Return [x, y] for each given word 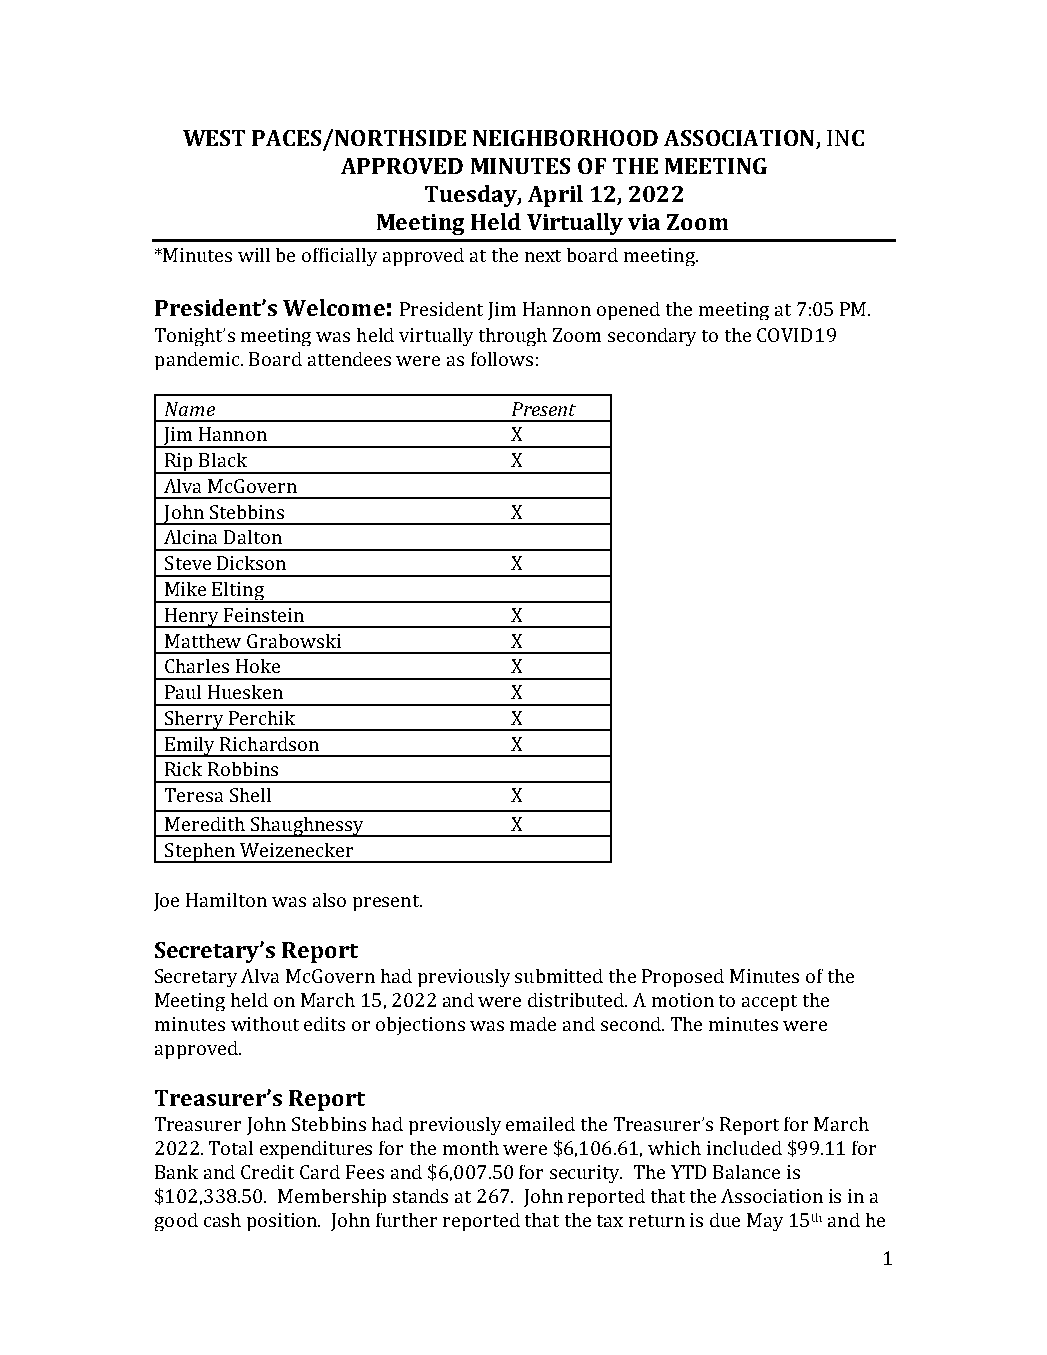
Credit [267, 1172]
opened [628, 311]
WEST [214, 138]
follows [502, 359]
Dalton [253, 537]
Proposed [683, 978]
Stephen [200, 853]
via [644, 222]
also [329, 900]
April [555, 196]
